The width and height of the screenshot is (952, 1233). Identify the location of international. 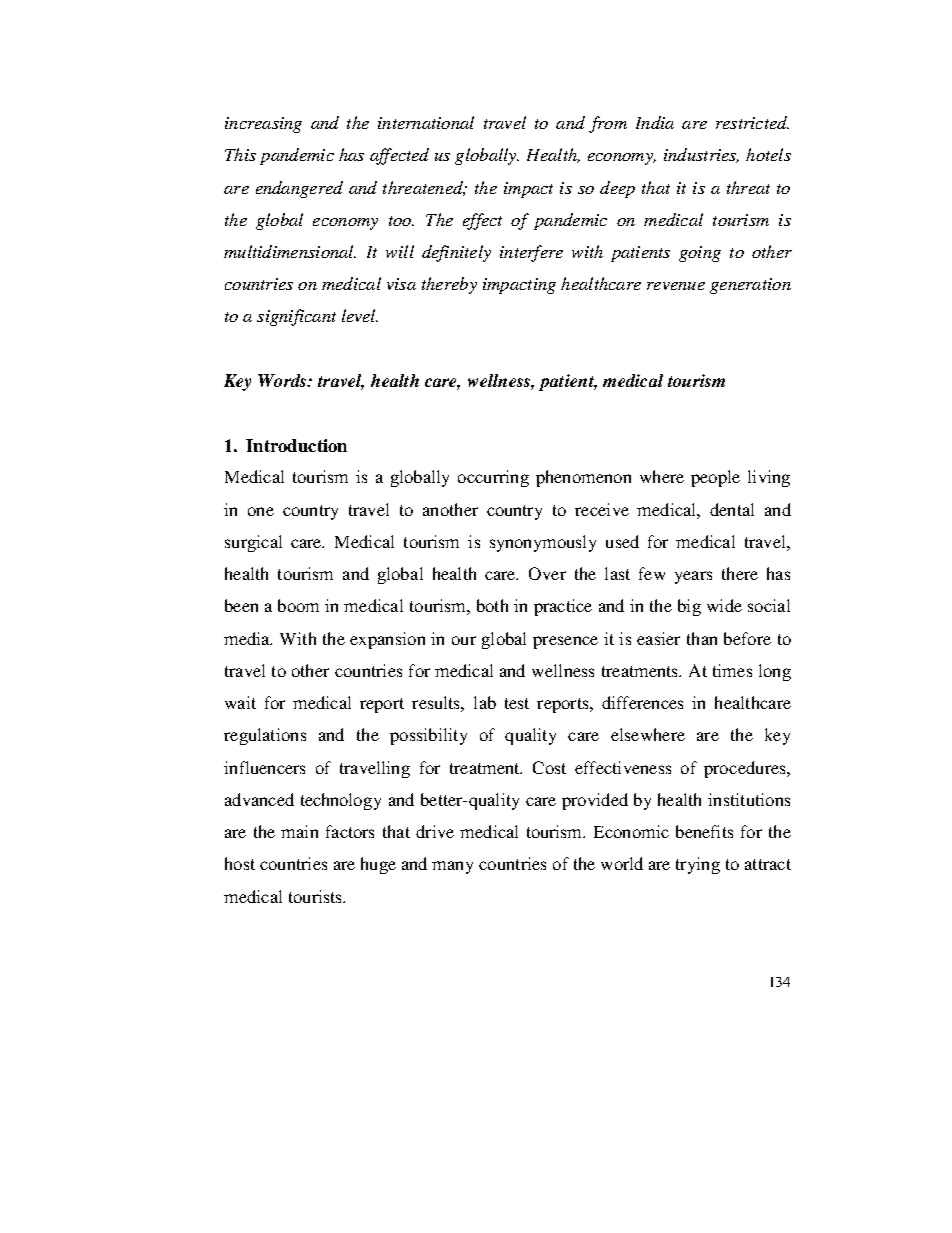
(426, 122).
